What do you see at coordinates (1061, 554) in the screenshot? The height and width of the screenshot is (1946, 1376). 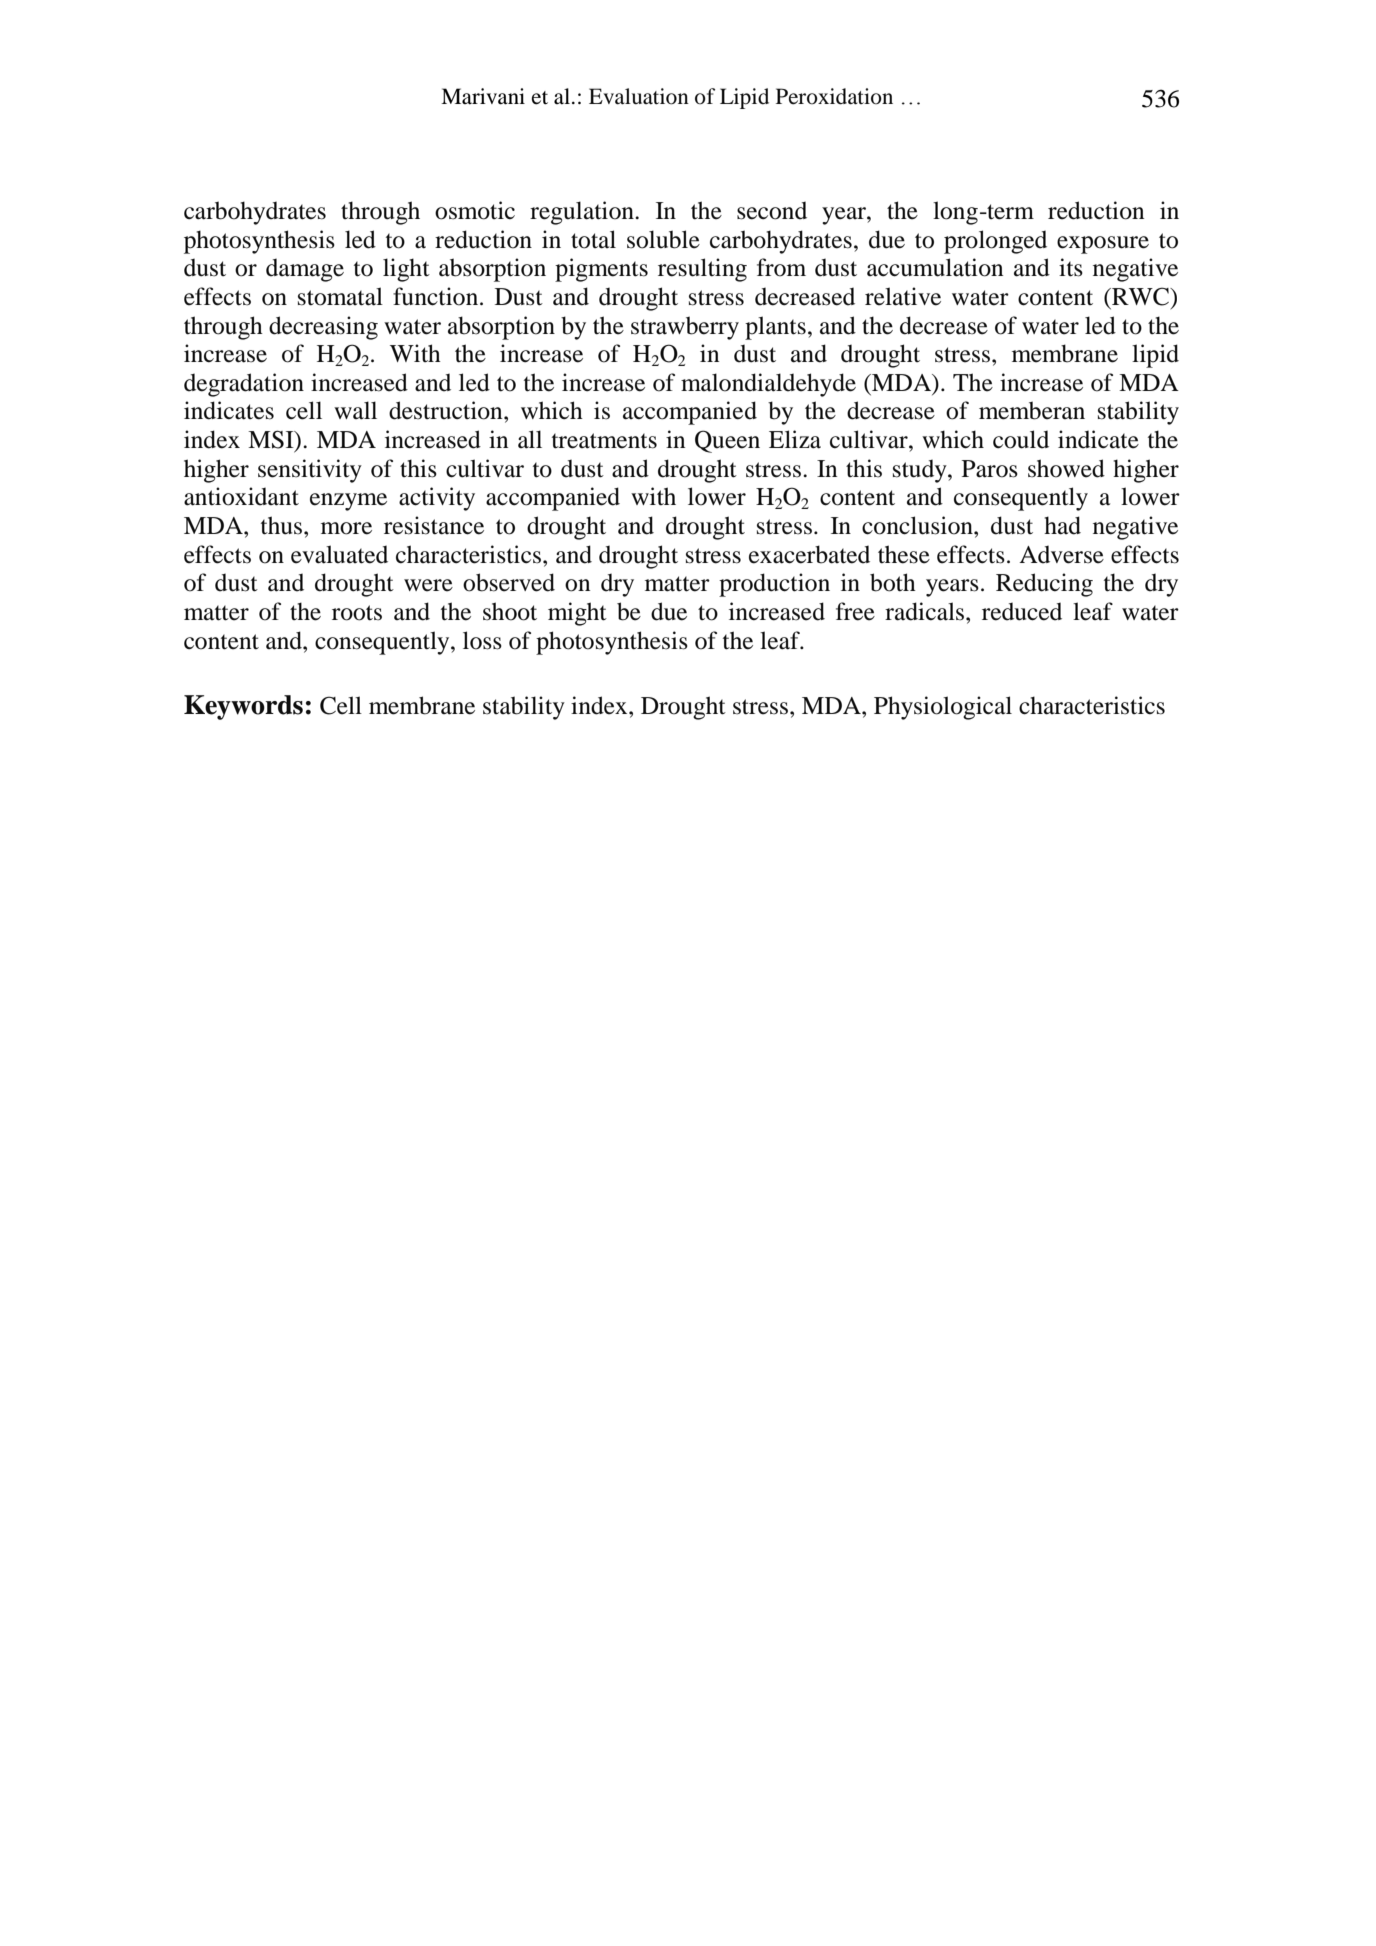 I see `Adverse` at bounding box center [1061, 554].
